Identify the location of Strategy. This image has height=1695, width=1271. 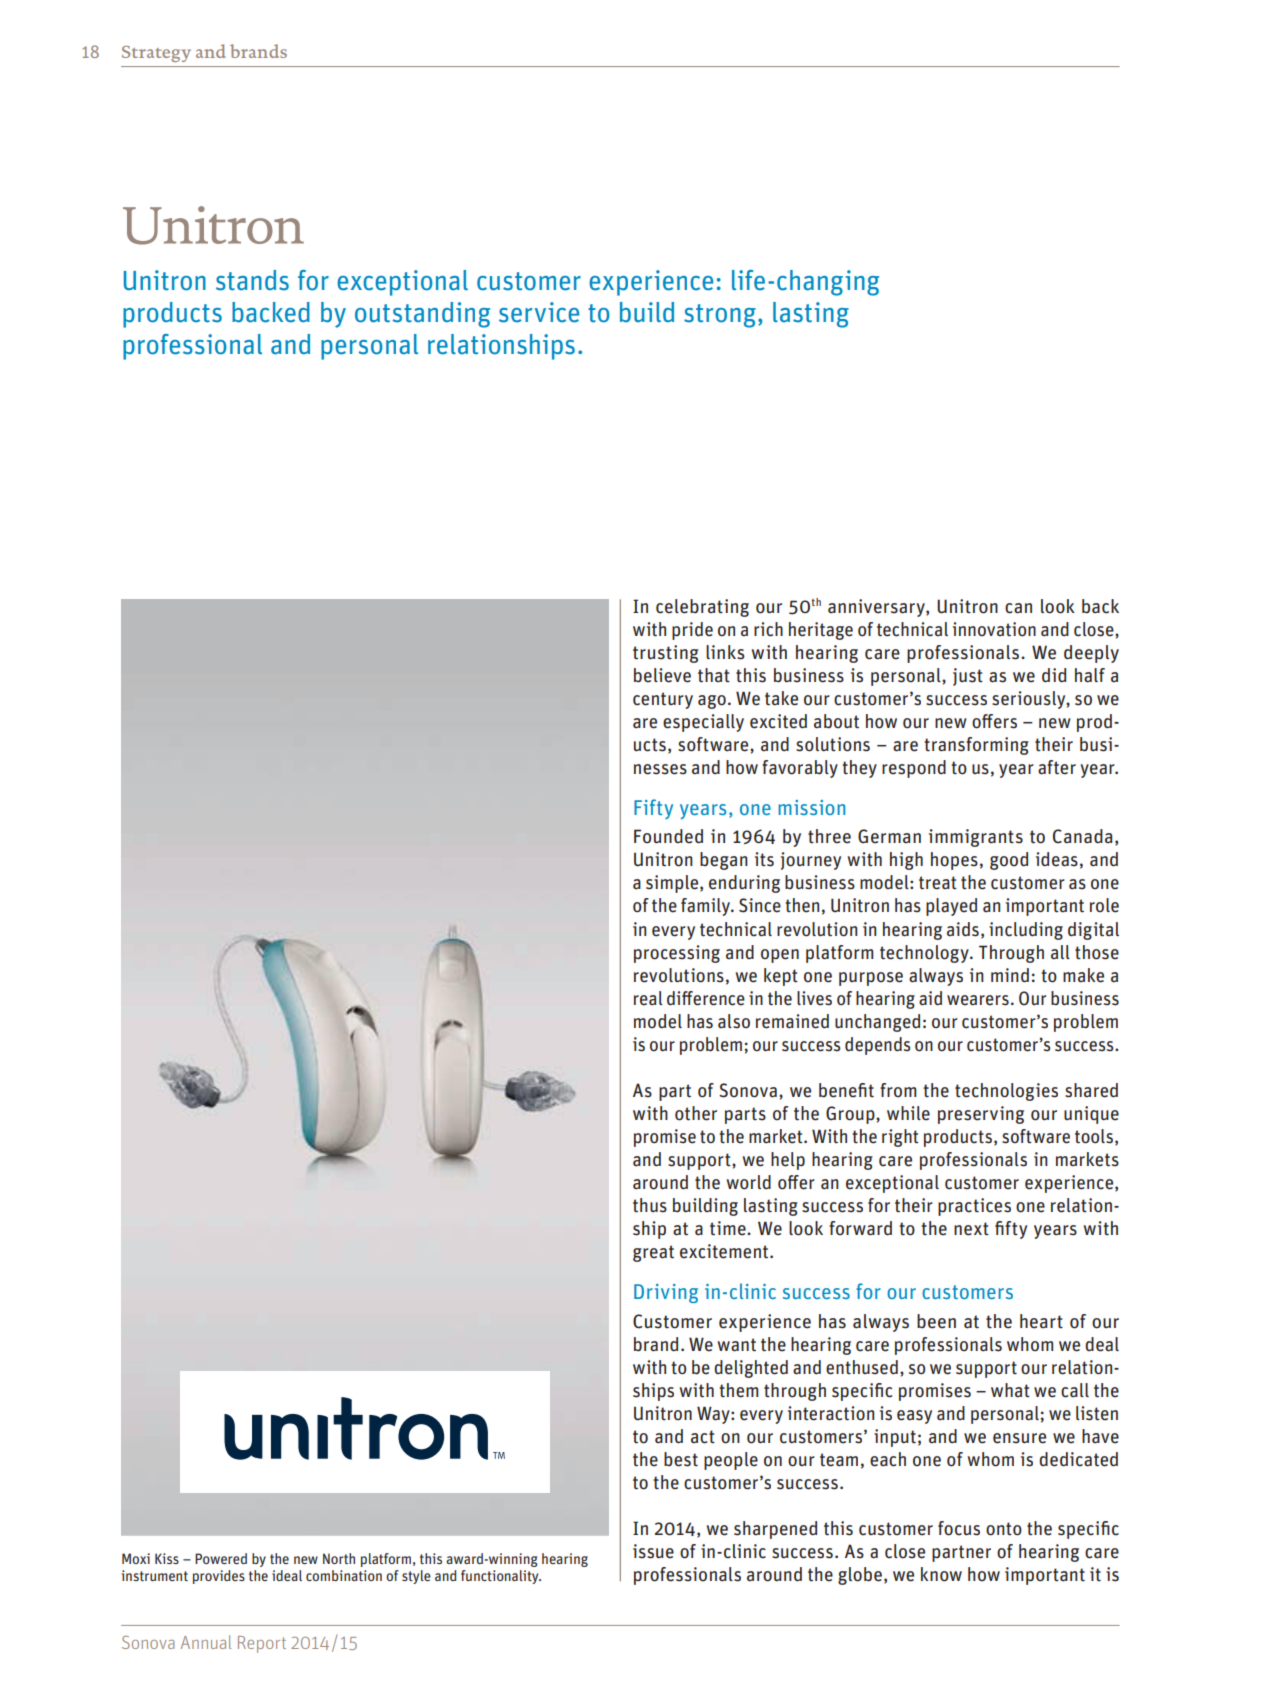
(156, 54).
